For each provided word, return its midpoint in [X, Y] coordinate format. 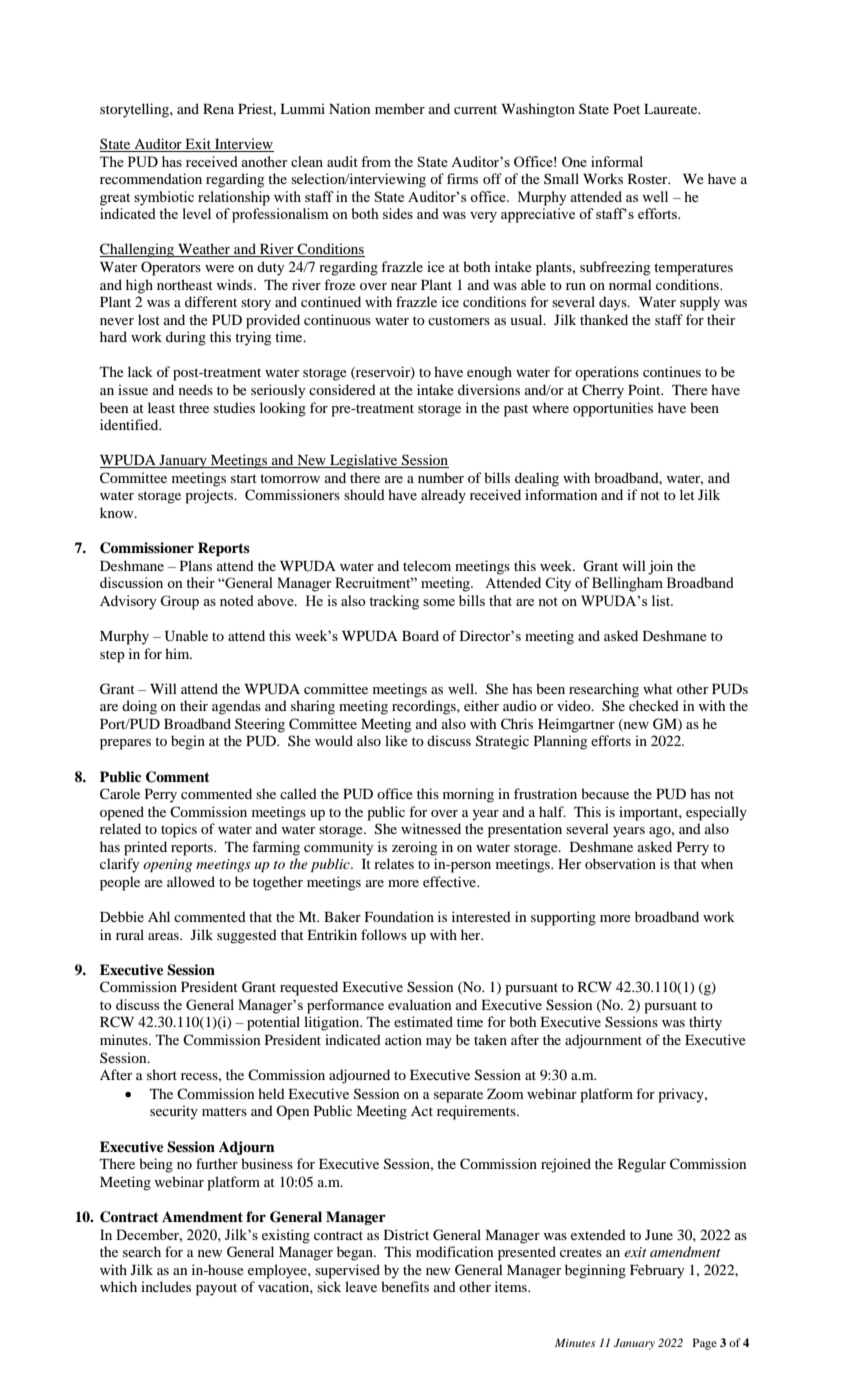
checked [654, 705]
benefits [405, 1286]
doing [139, 707]
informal [617, 161]
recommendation [151, 178]
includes [166, 1286]
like [396, 740]
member [400, 108]
